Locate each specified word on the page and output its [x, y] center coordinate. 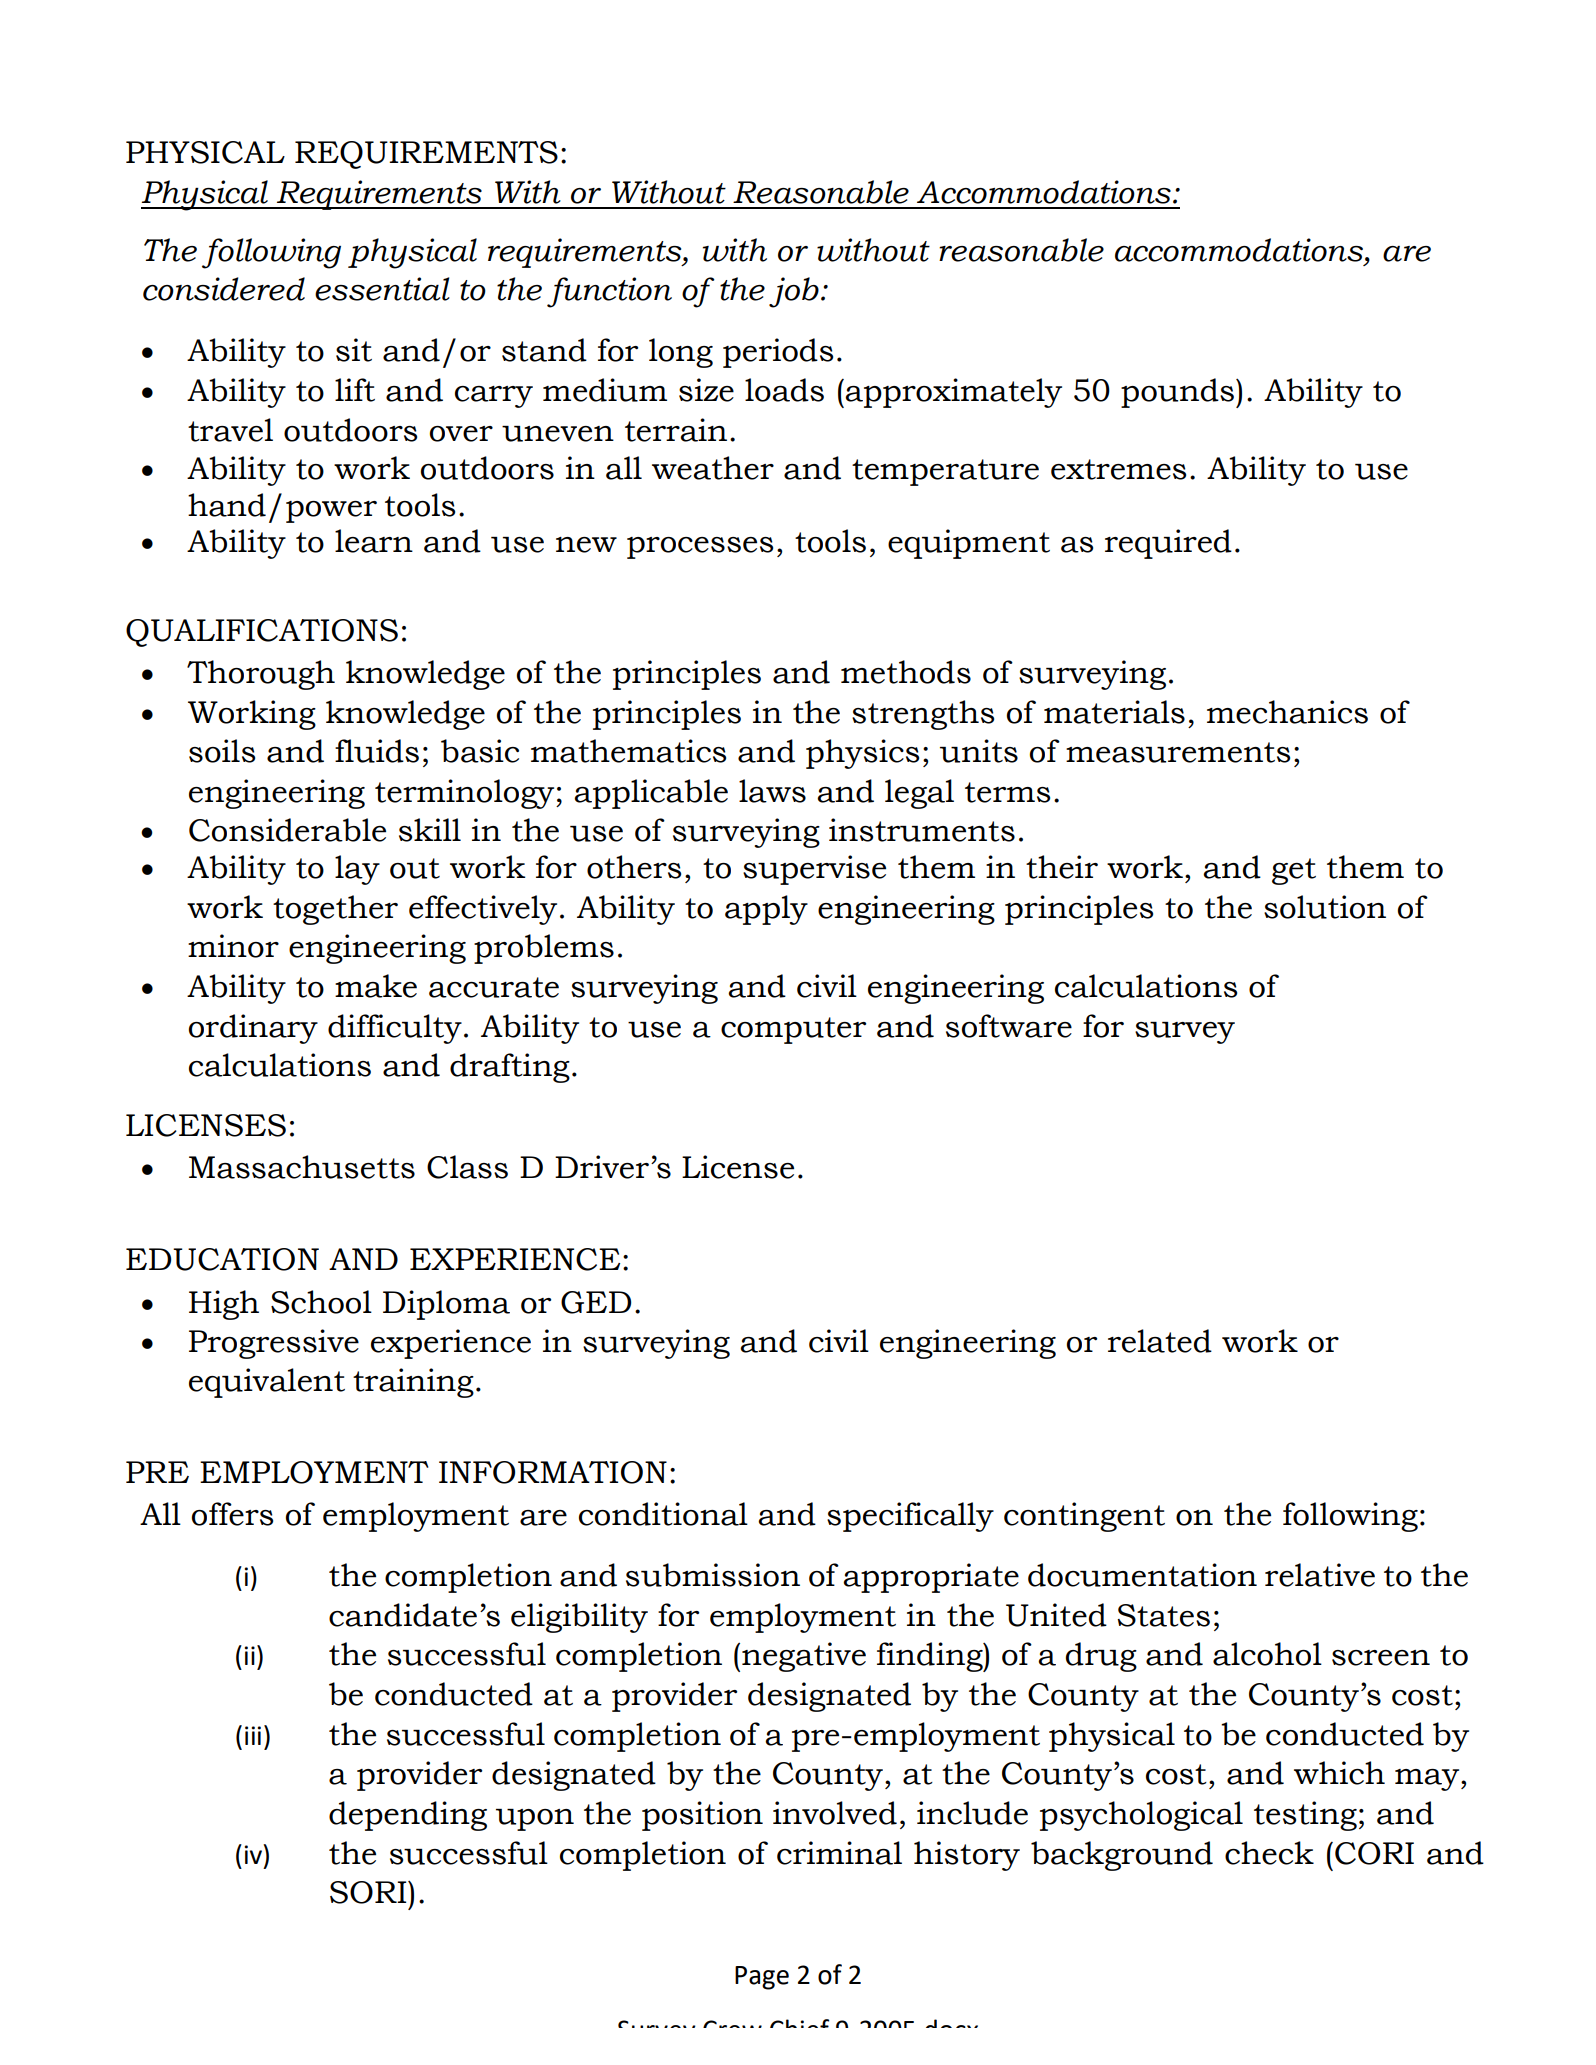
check [1269, 1853]
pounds [1177, 393]
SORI [369, 1892]
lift [355, 390]
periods [778, 353]
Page [762, 1978]
